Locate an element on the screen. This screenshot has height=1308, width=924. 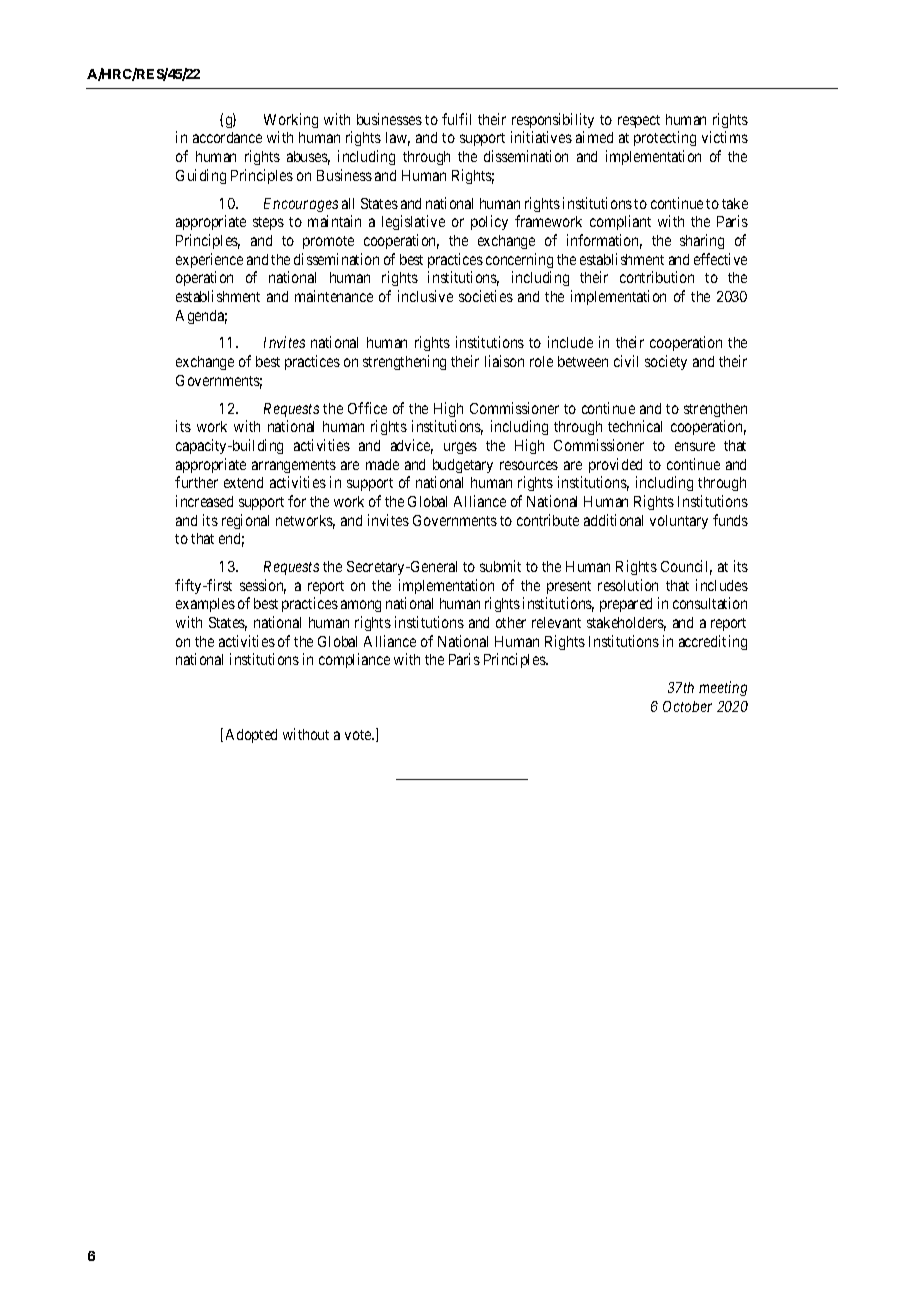
technical is located at coordinates (635, 426).
